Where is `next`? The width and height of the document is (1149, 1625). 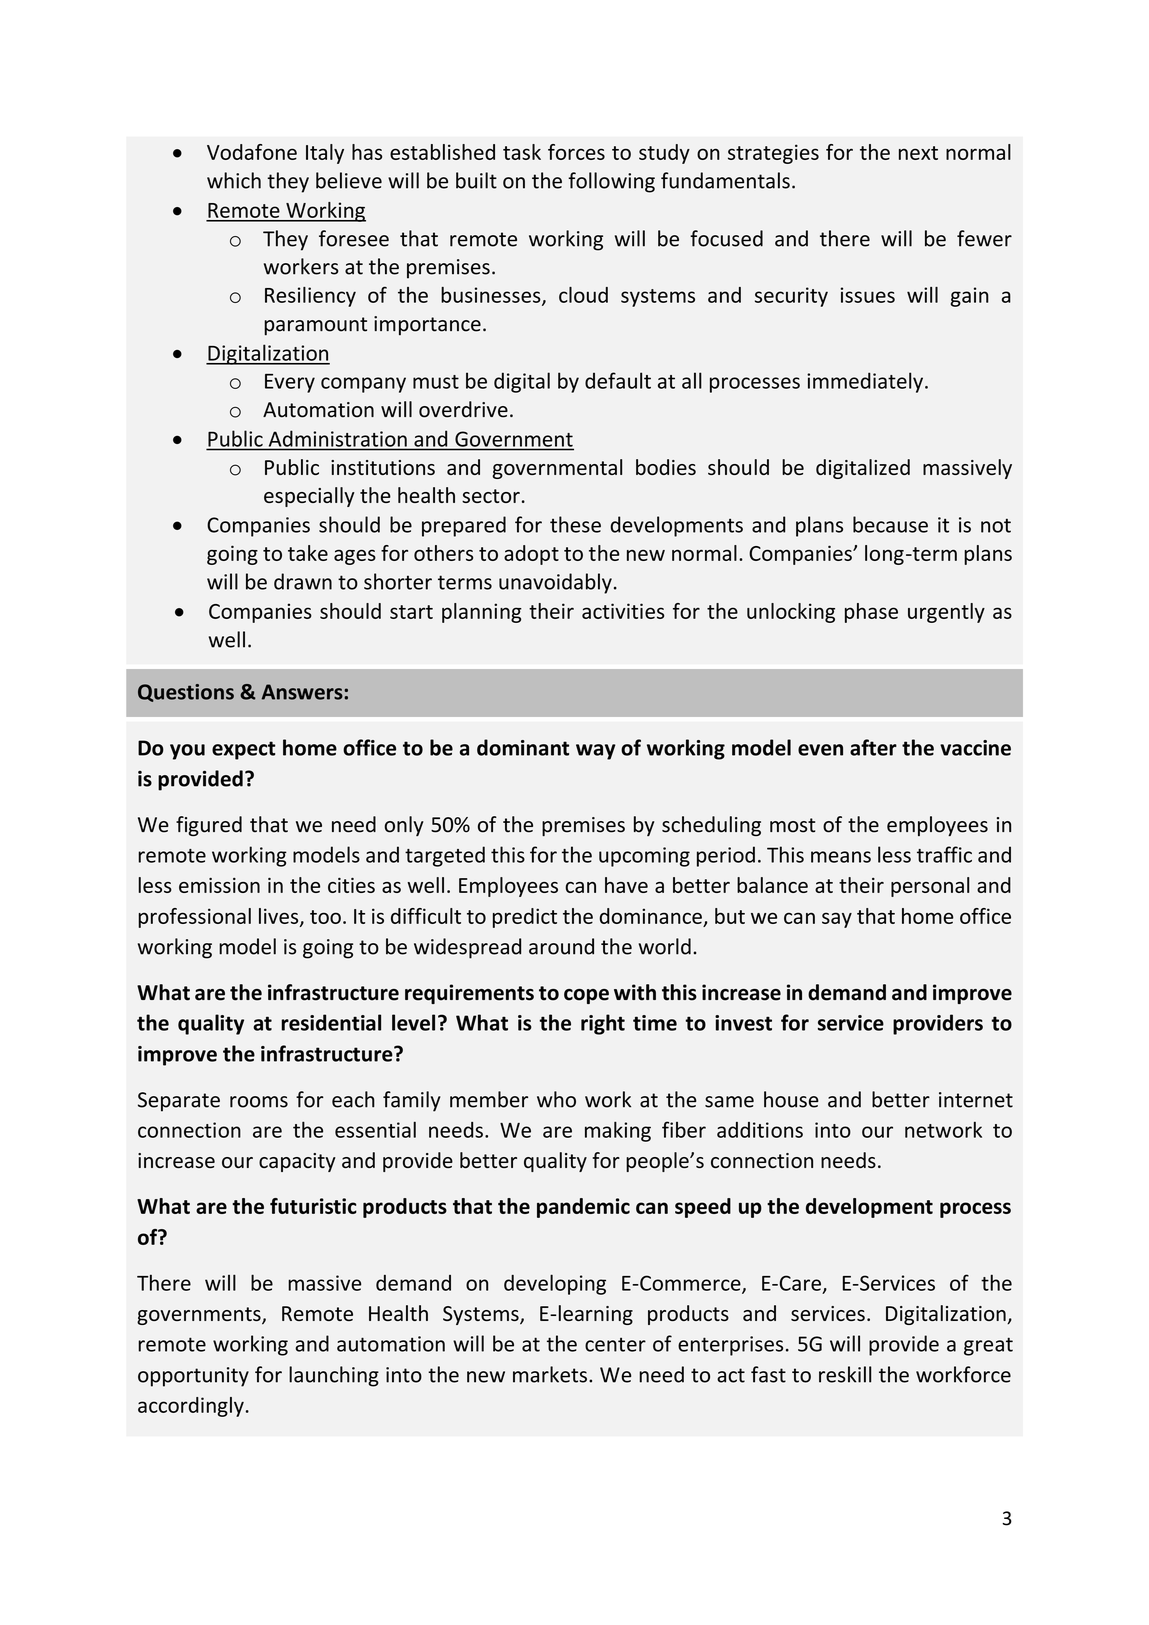 next is located at coordinates (918, 153).
